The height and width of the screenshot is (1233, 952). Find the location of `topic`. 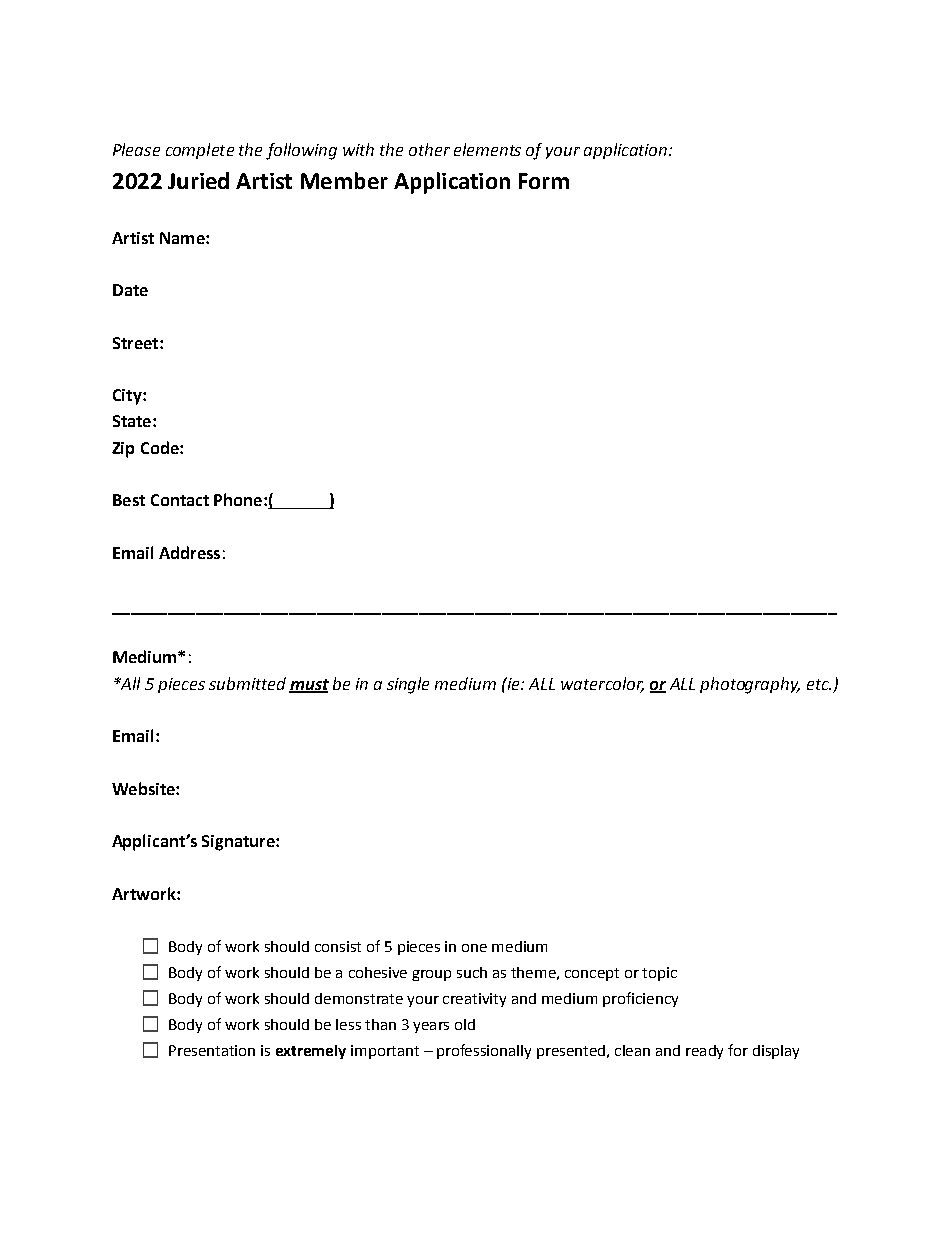

topic is located at coordinates (659, 974).
